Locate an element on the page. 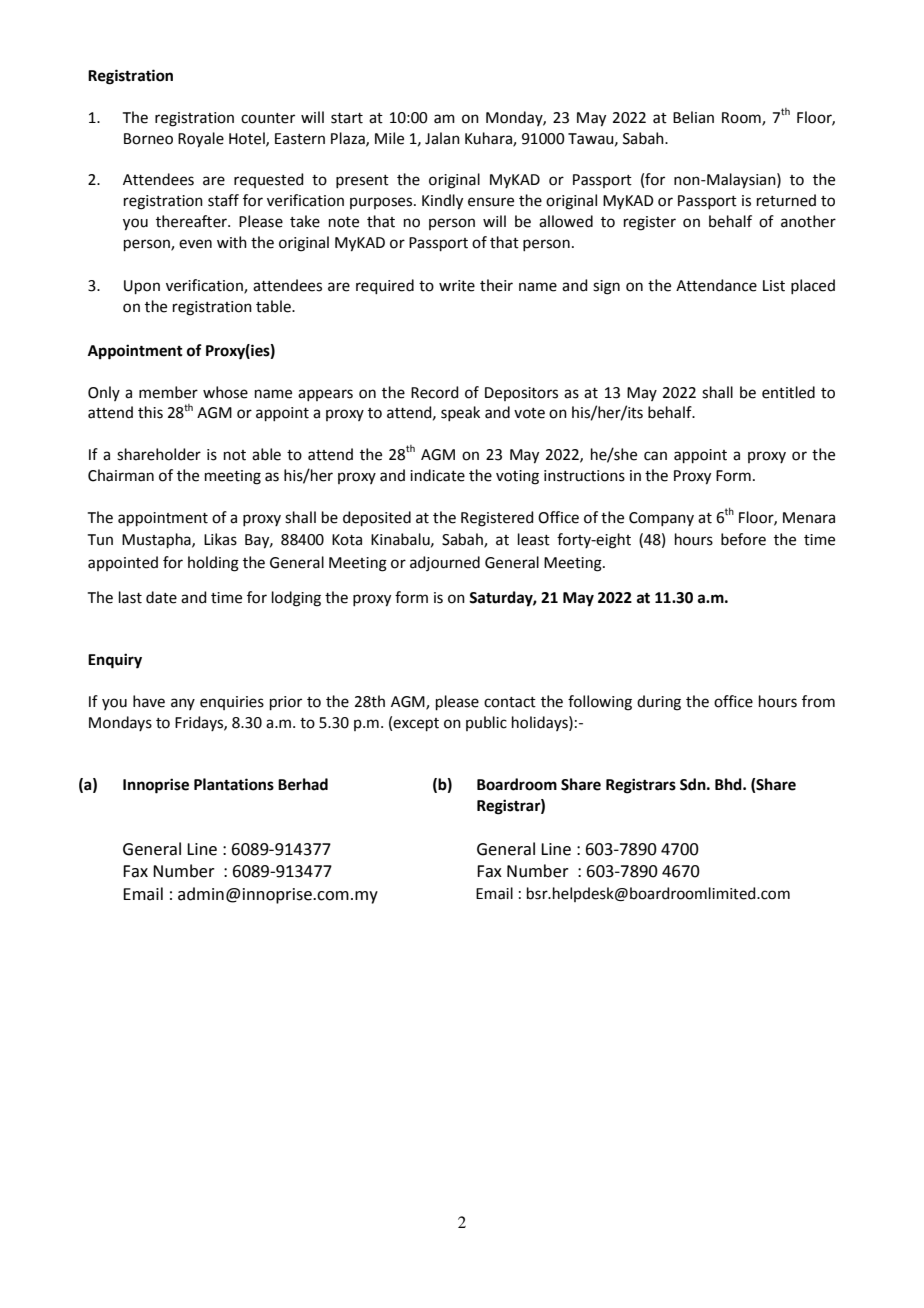 Image resolution: width=924 pixels, height=1308 pixels. List is located at coordinates (774, 286).
